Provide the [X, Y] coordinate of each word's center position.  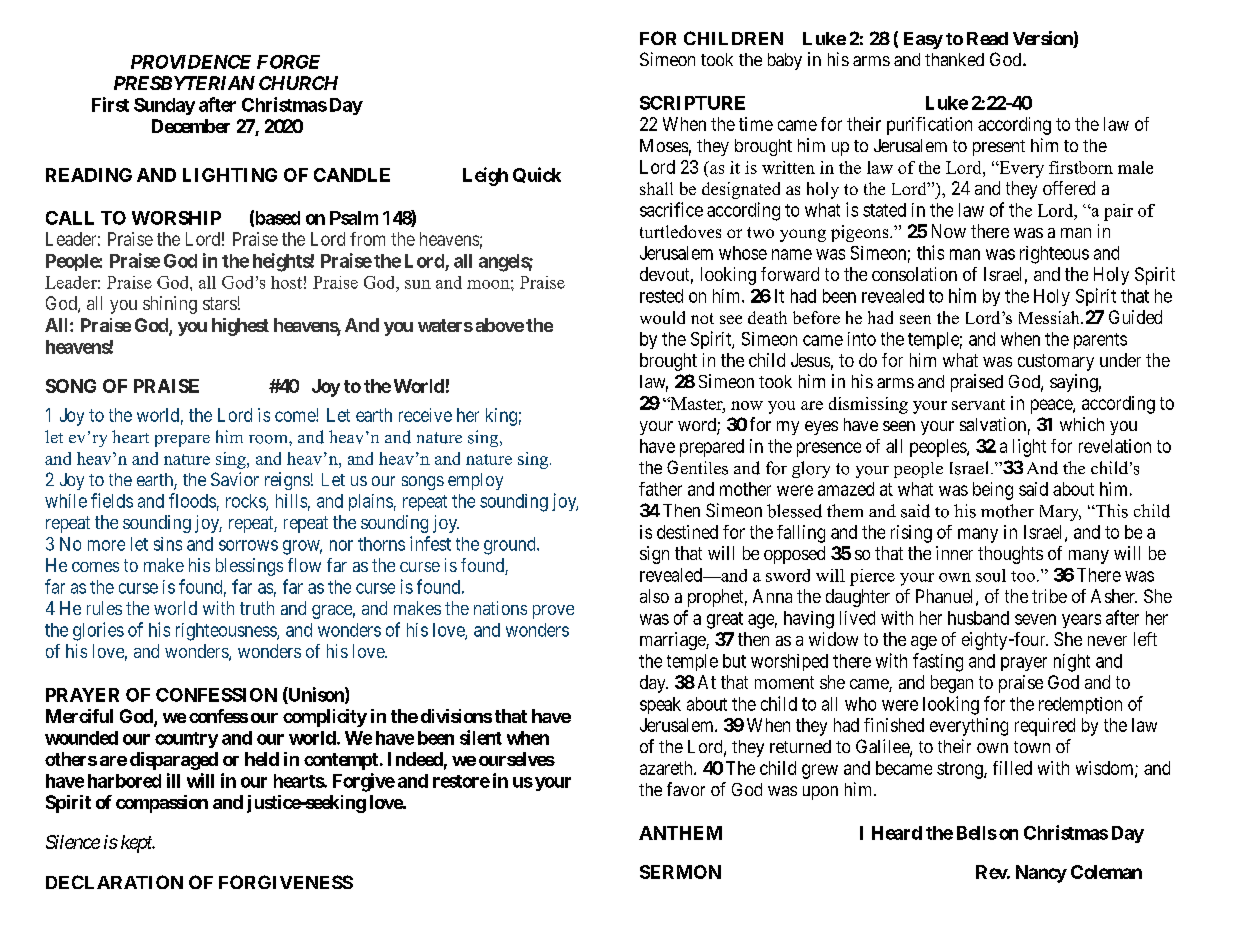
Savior [235, 479]
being [993, 491]
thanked [954, 59]
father [660, 489]
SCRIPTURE [692, 103]
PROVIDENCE [191, 62]
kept [137, 844]
